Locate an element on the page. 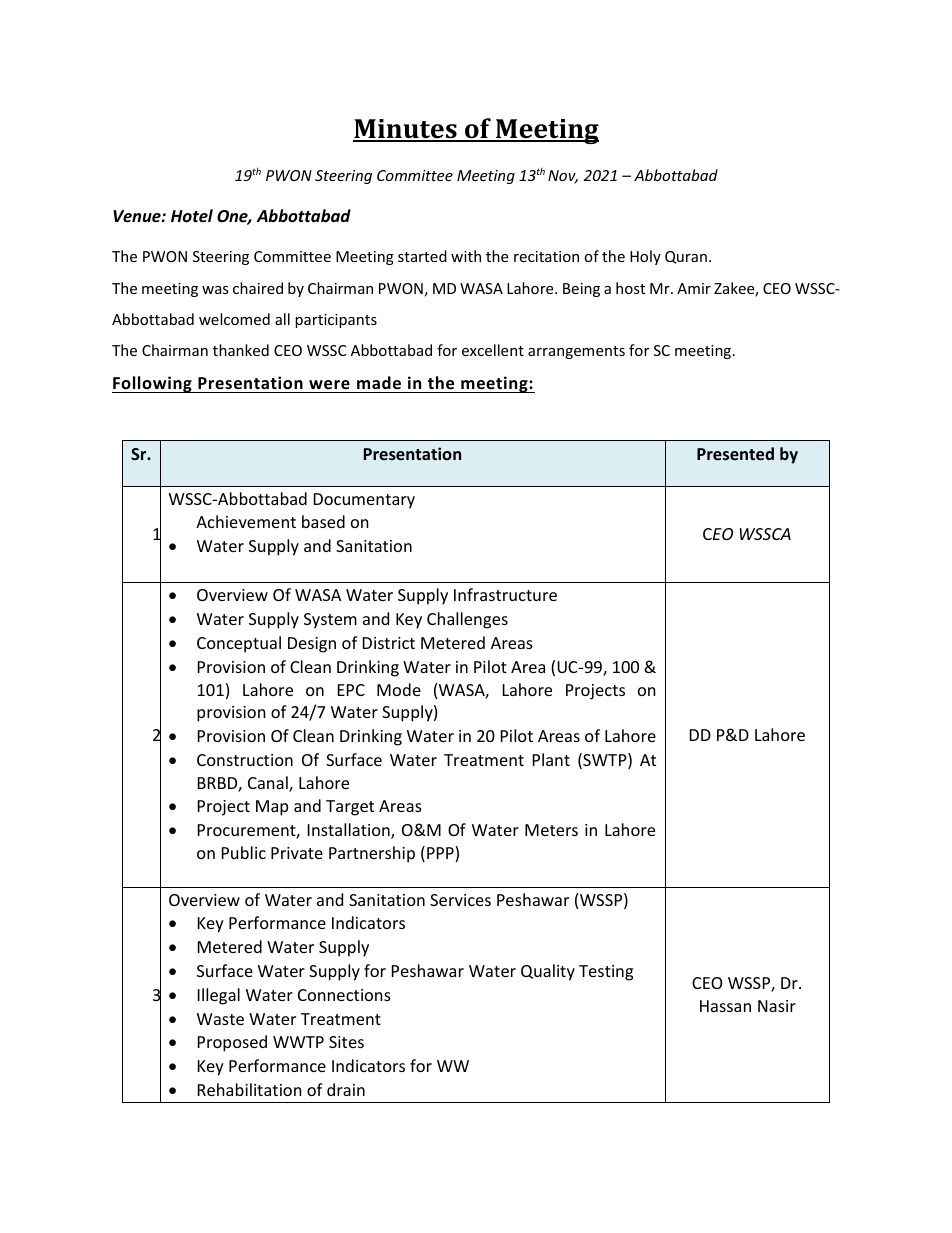 Image resolution: width=952 pixels, height=1233 pixels. Hotel is located at coordinates (192, 216).
